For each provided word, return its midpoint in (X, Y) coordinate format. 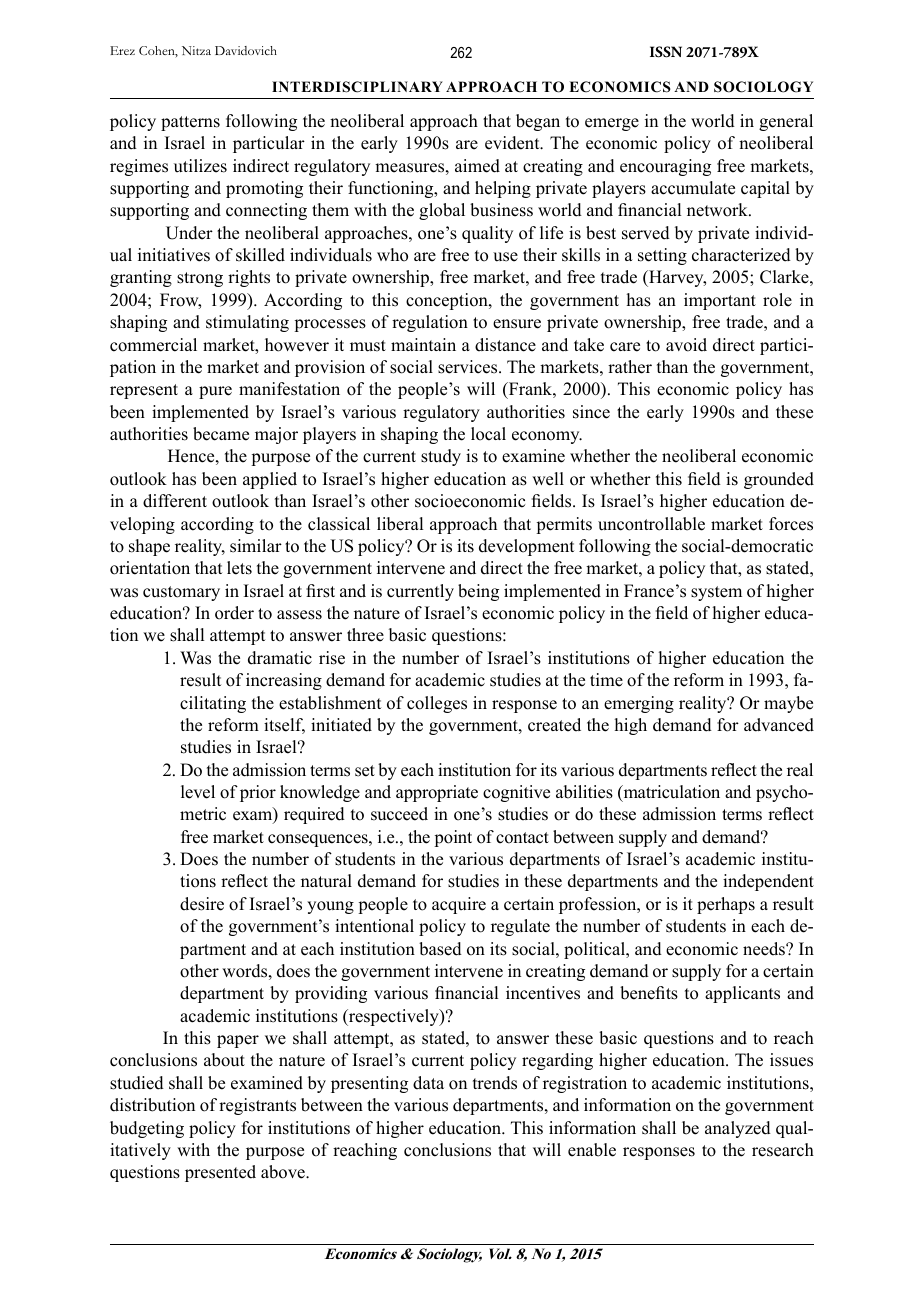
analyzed (738, 1129)
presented (220, 1173)
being (478, 592)
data (428, 1083)
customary (181, 593)
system (716, 593)
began (538, 122)
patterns (190, 123)
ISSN (666, 52)
